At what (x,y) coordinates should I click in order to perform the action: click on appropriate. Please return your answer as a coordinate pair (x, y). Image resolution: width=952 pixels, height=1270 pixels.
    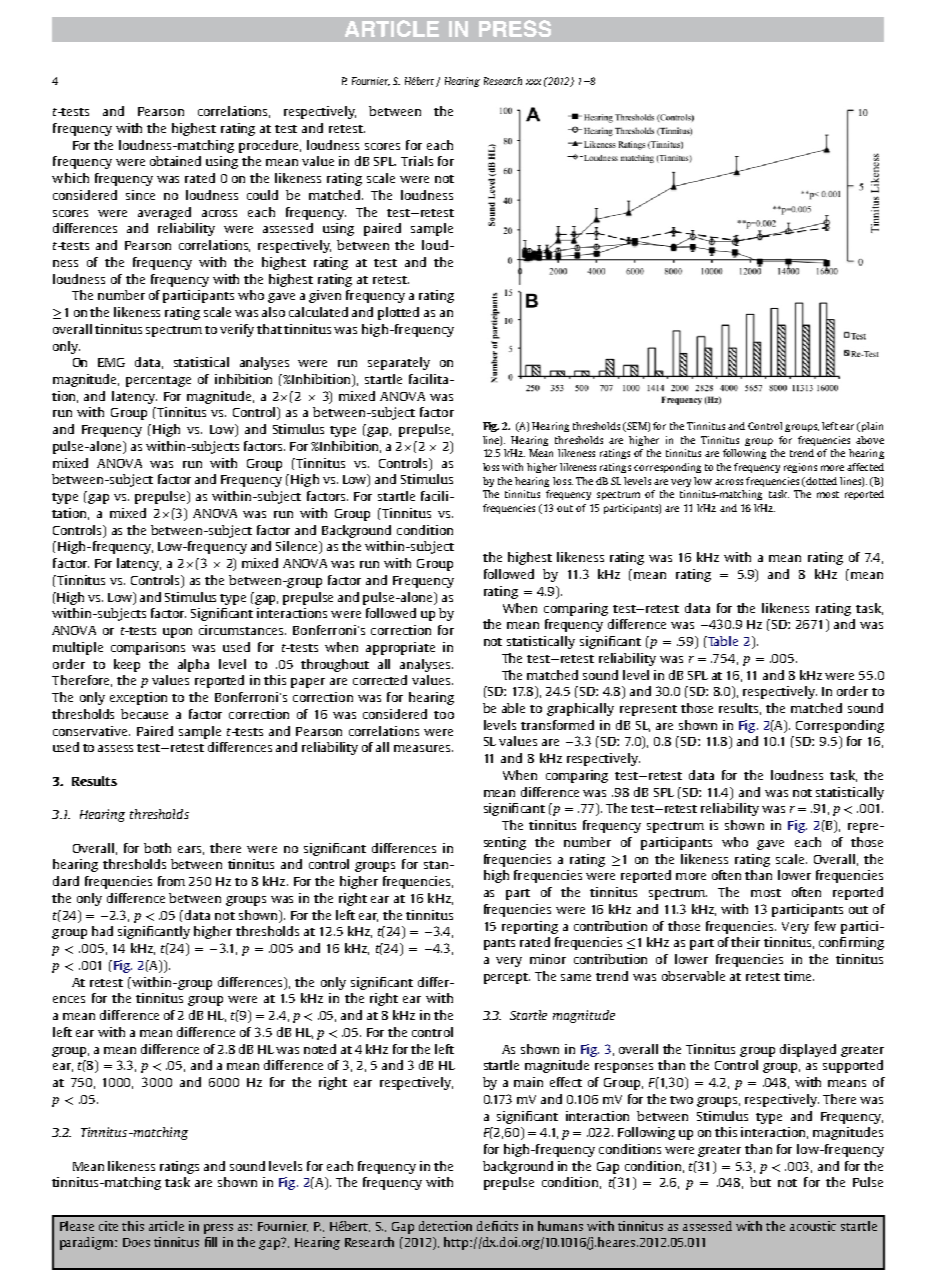
    Looking at the image, I should click on (400, 648).
